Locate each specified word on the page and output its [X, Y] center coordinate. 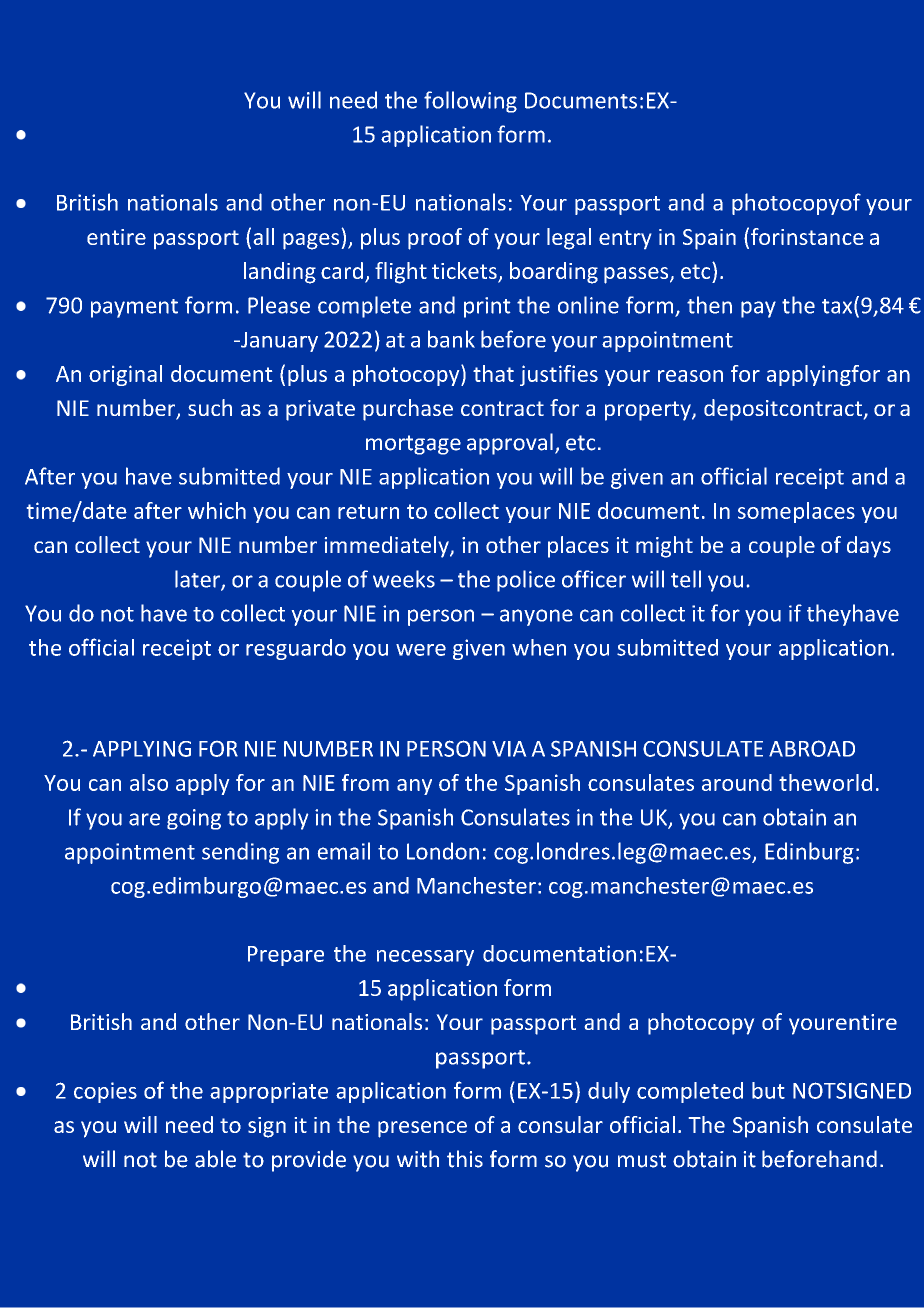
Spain [709, 239]
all [264, 236]
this [465, 1159]
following [470, 102]
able [215, 1159]
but [768, 1090]
